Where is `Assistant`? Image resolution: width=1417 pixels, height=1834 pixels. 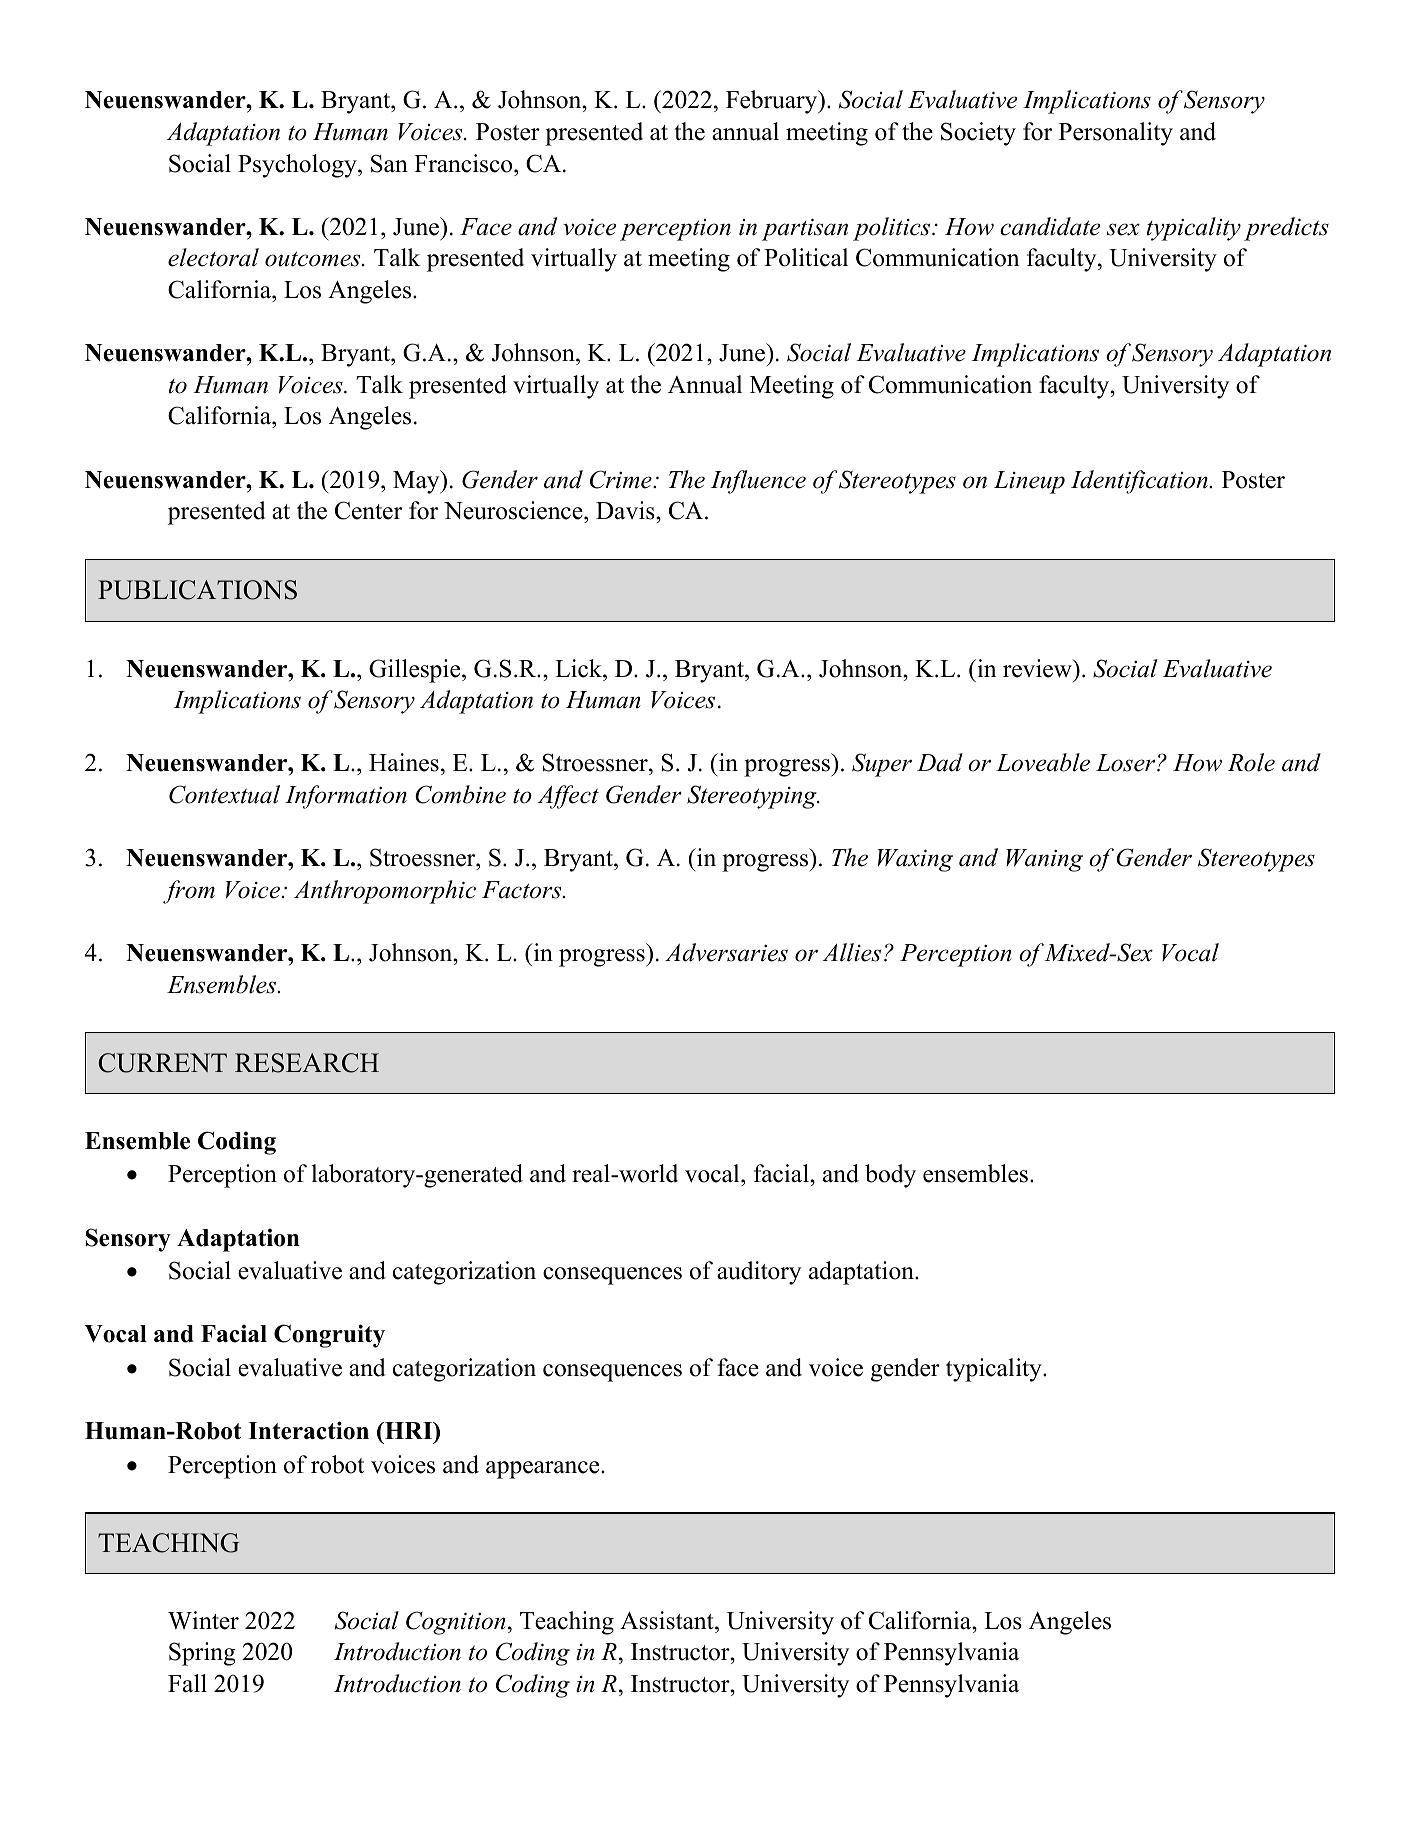
Assistant is located at coordinates (668, 1620).
